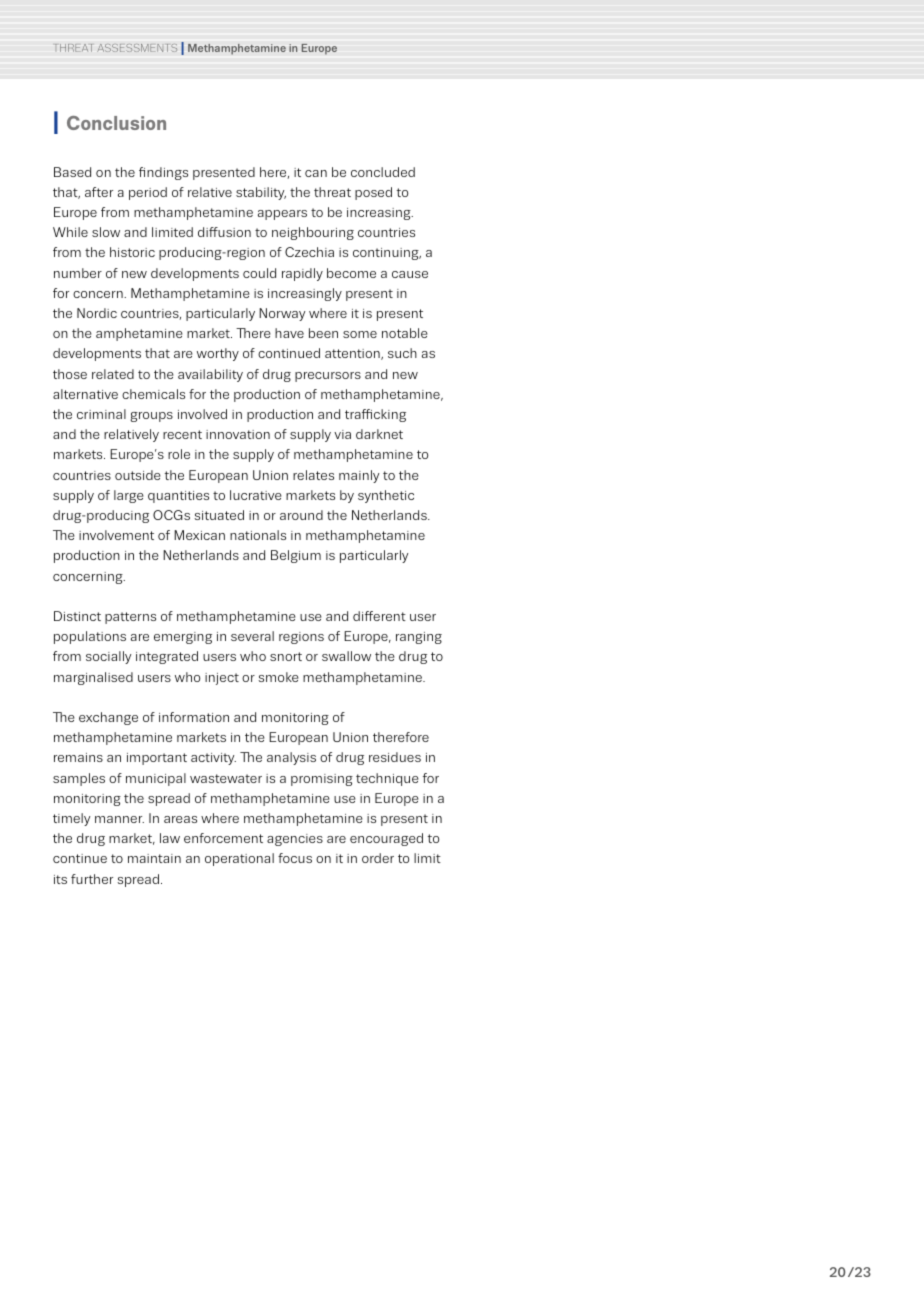 Image resolution: width=924 pixels, height=1308 pixels. What do you see at coordinates (359, 476) in the page?
I see `mainly` at bounding box center [359, 476].
